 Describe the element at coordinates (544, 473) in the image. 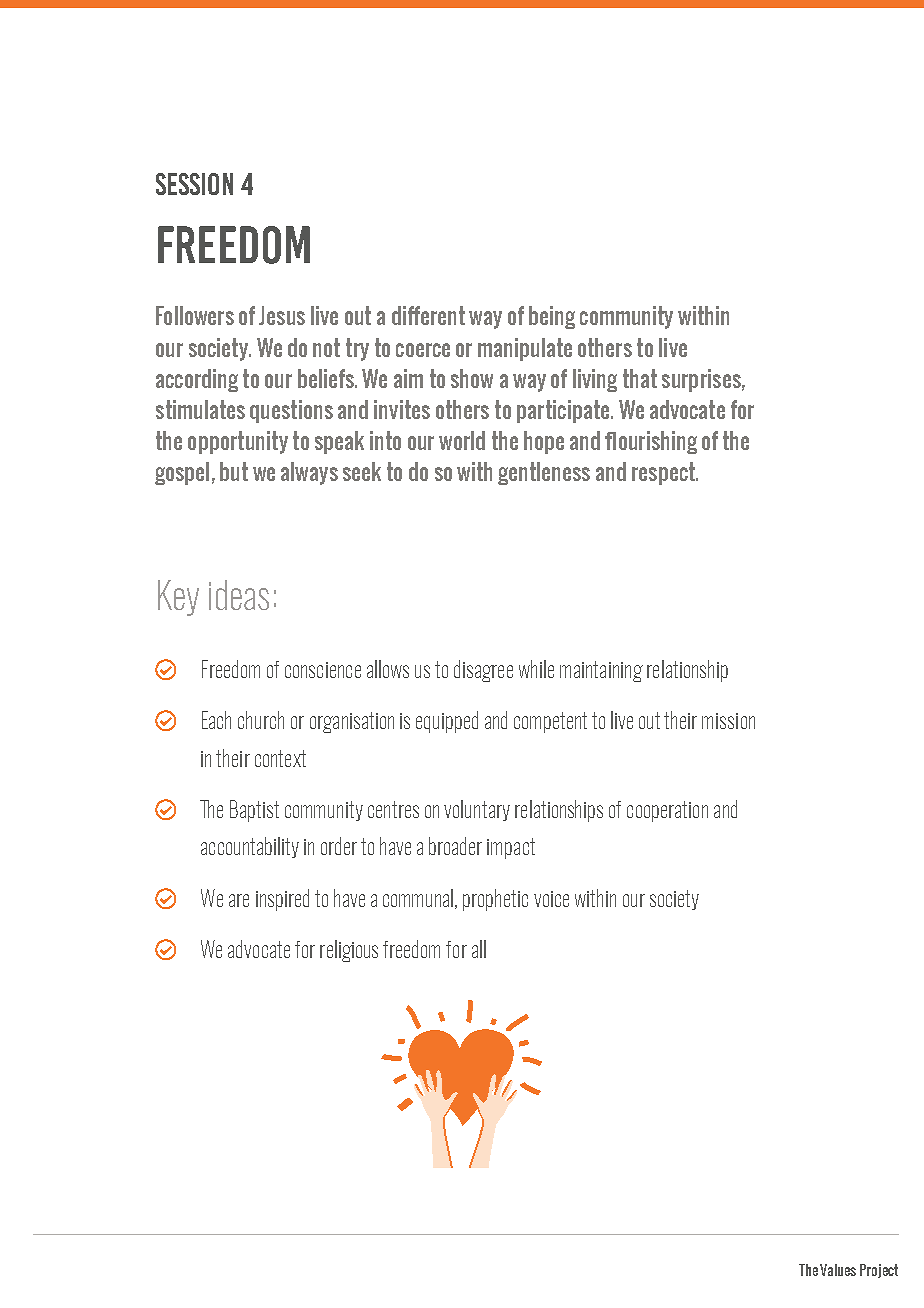

I see `gentleness` at that location.
